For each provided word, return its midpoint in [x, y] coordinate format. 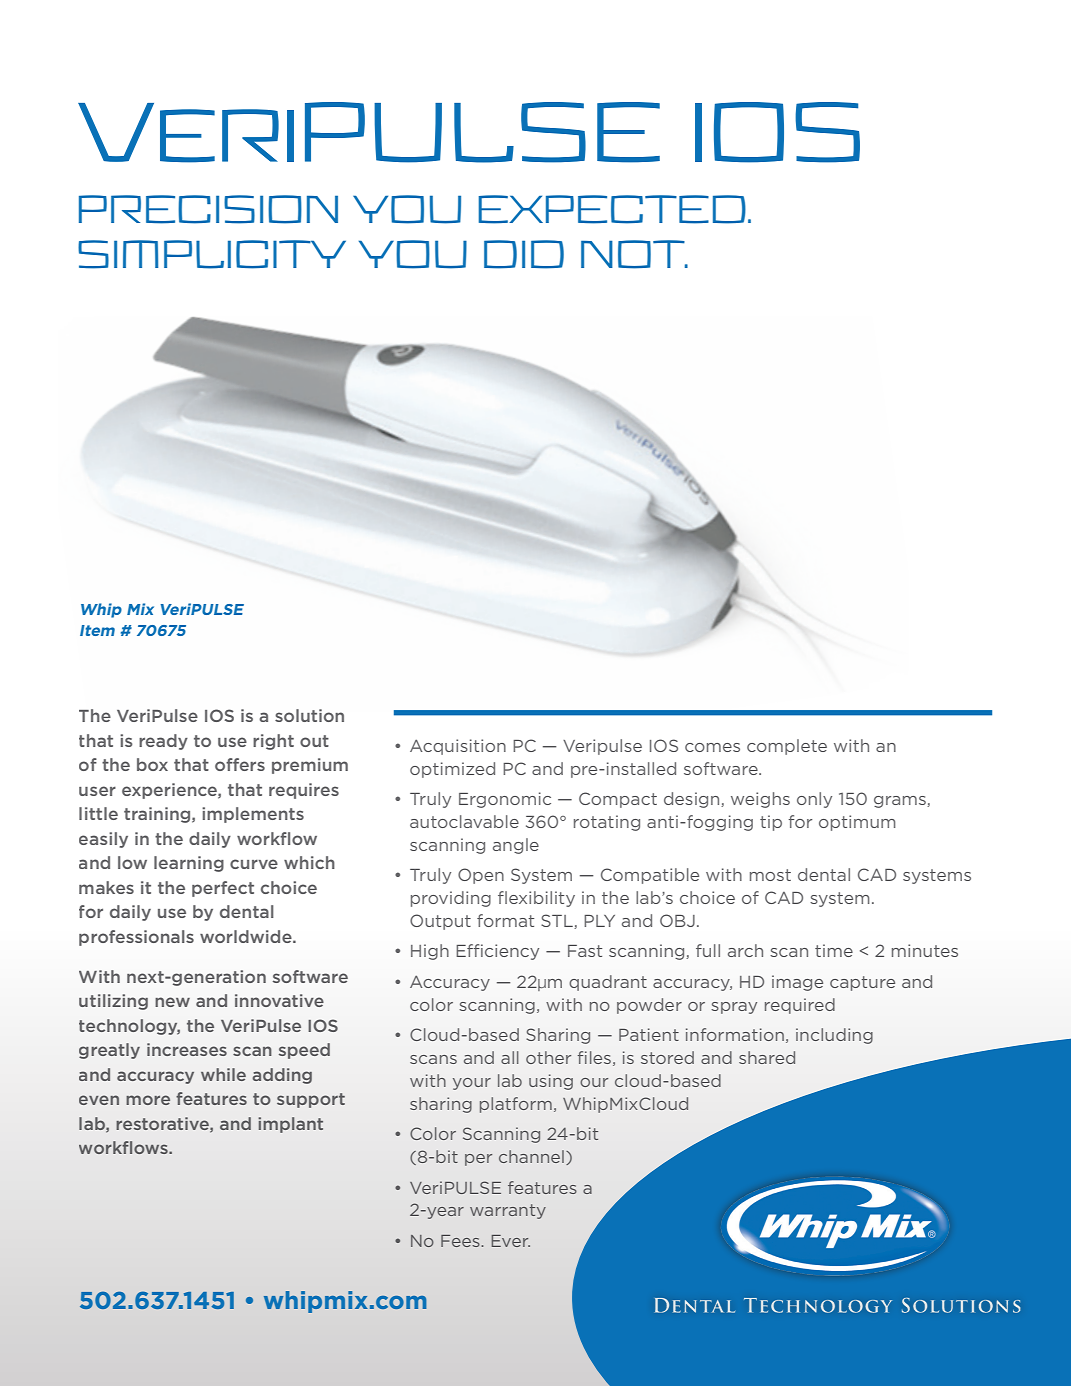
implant [290, 1125]
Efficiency [497, 952]
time [834, 950]
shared [767, 1057]
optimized [452, 770]
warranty [508, 1211]
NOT [634, 254]
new [172, 1002]
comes [712, 747]
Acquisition [458, 747]
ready [163, 742]
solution [309, 715]
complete [787, 747]
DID [524, 254]
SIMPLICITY [212, 254]
